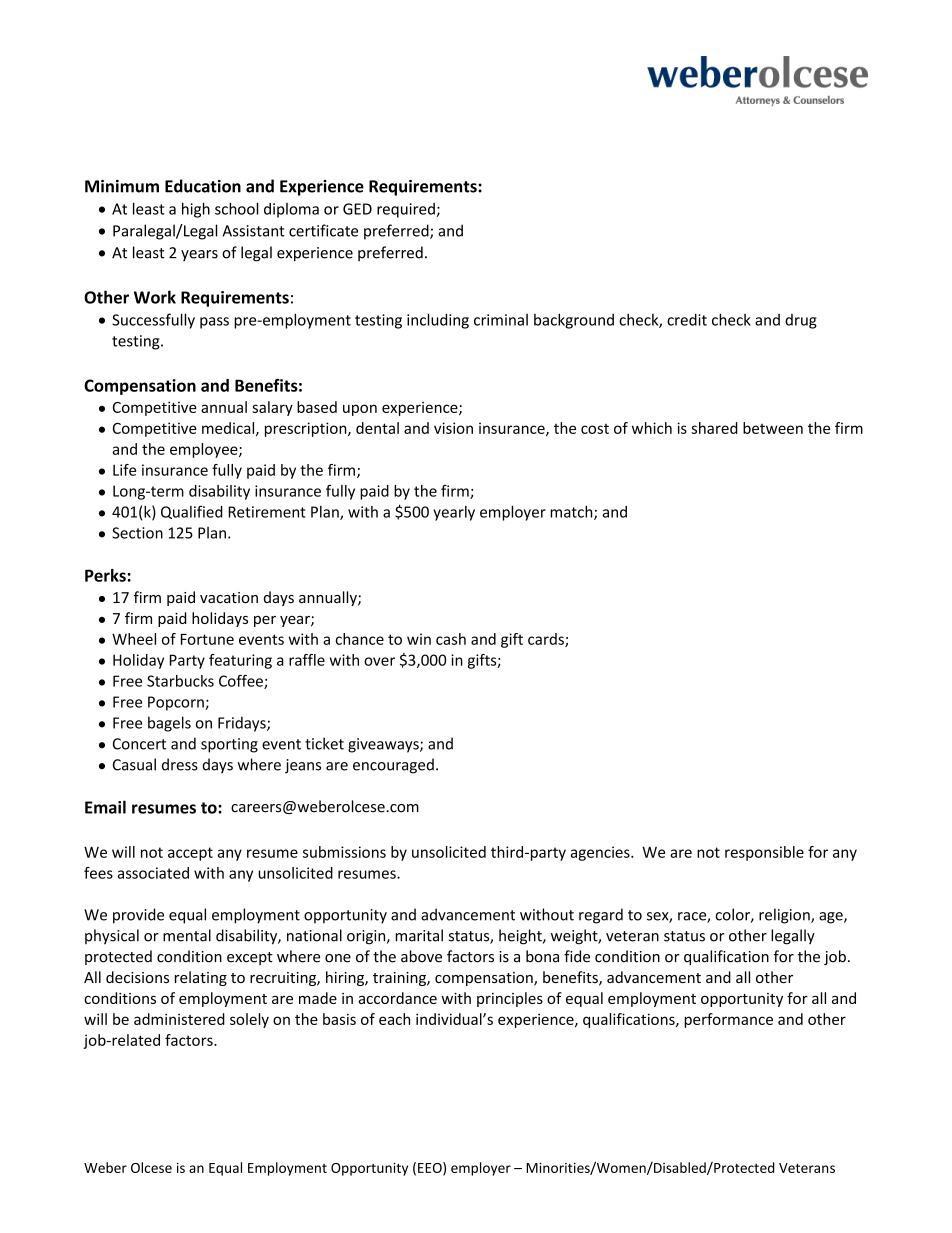  Describe the element at coordinates (196, 210) in the document. I see `high` at that location.
